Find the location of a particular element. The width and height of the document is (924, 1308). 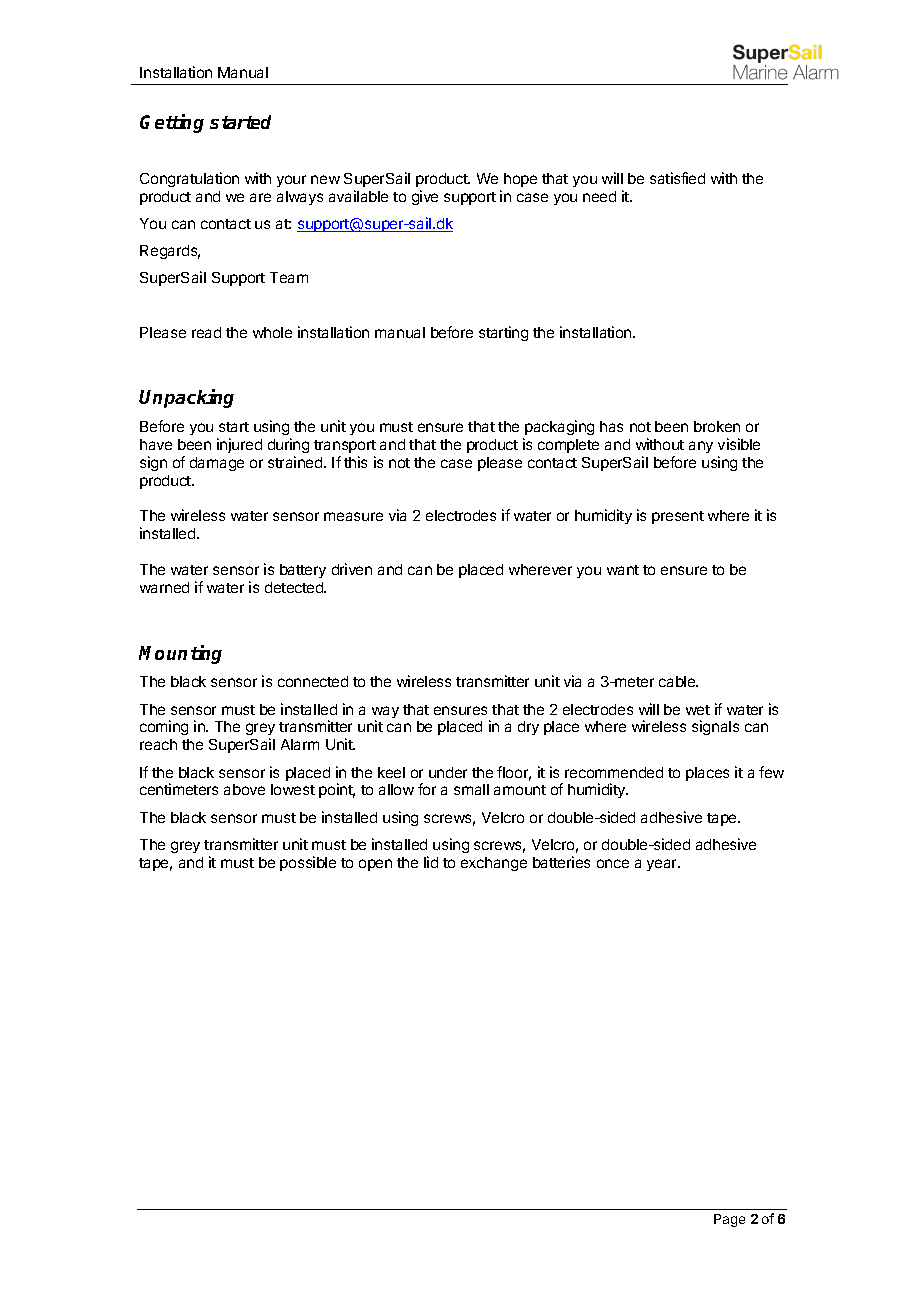

measure is located at coordinates (353, 516).
